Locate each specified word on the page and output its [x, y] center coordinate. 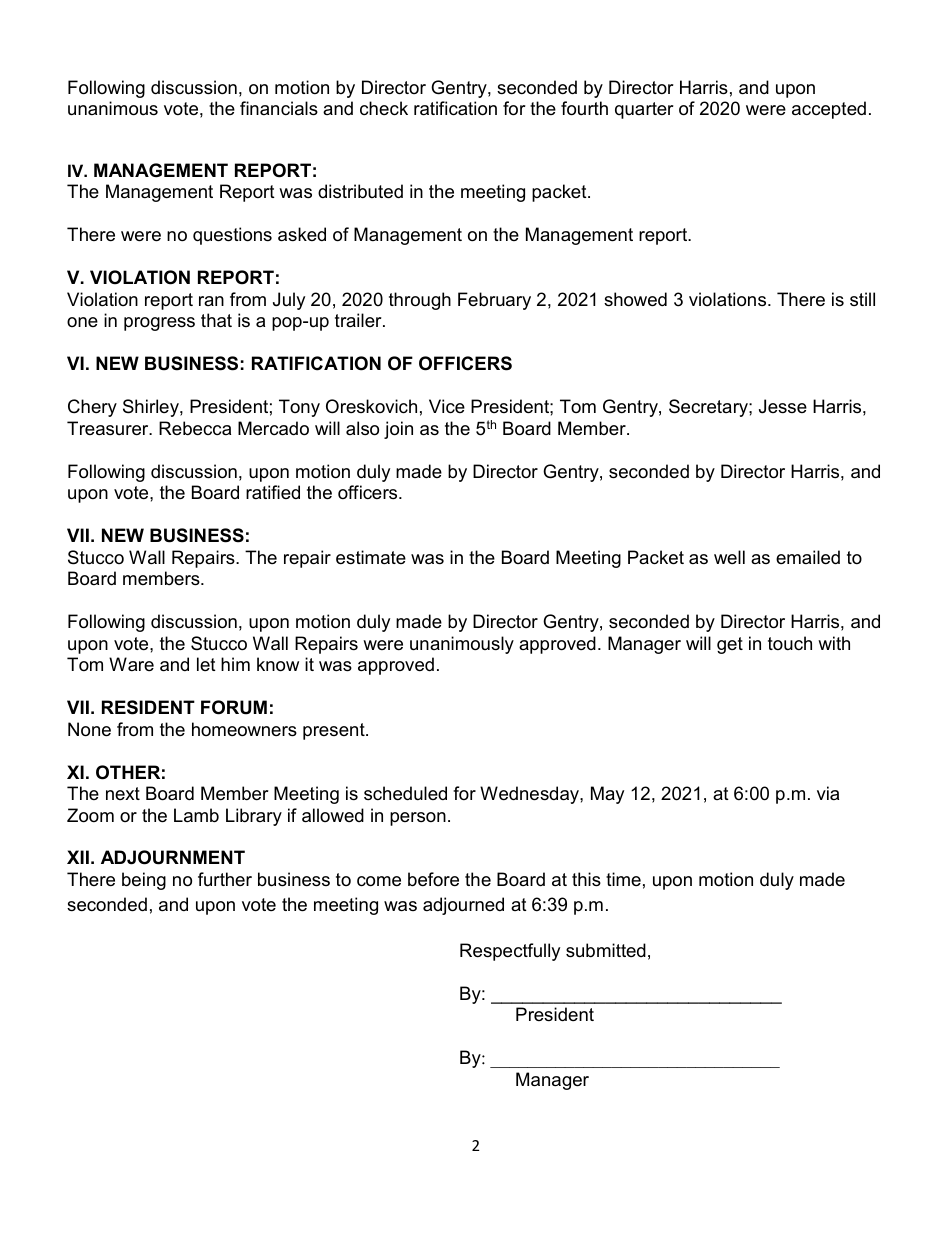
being [144, 881]
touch [790, 643]
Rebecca [195, 428]
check [384, 108]
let [206, 664]
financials [279, 108]
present [335, 731]
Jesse [783, 406]
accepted [829, 110]
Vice [447, 406]
